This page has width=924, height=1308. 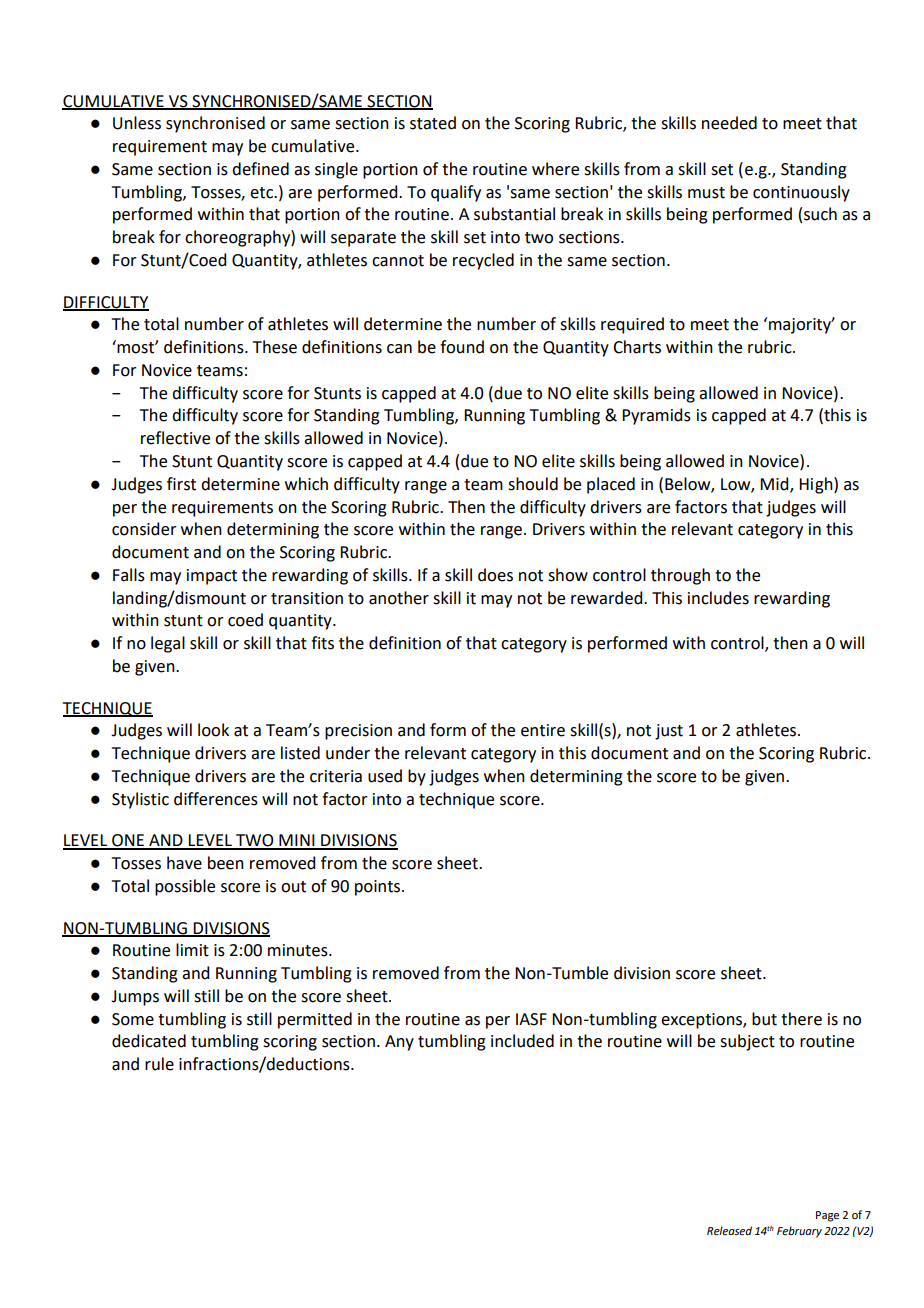 What do you see at coordinates (260, 169) in the page?
I see `defined` at bounding box center [260, 169].
